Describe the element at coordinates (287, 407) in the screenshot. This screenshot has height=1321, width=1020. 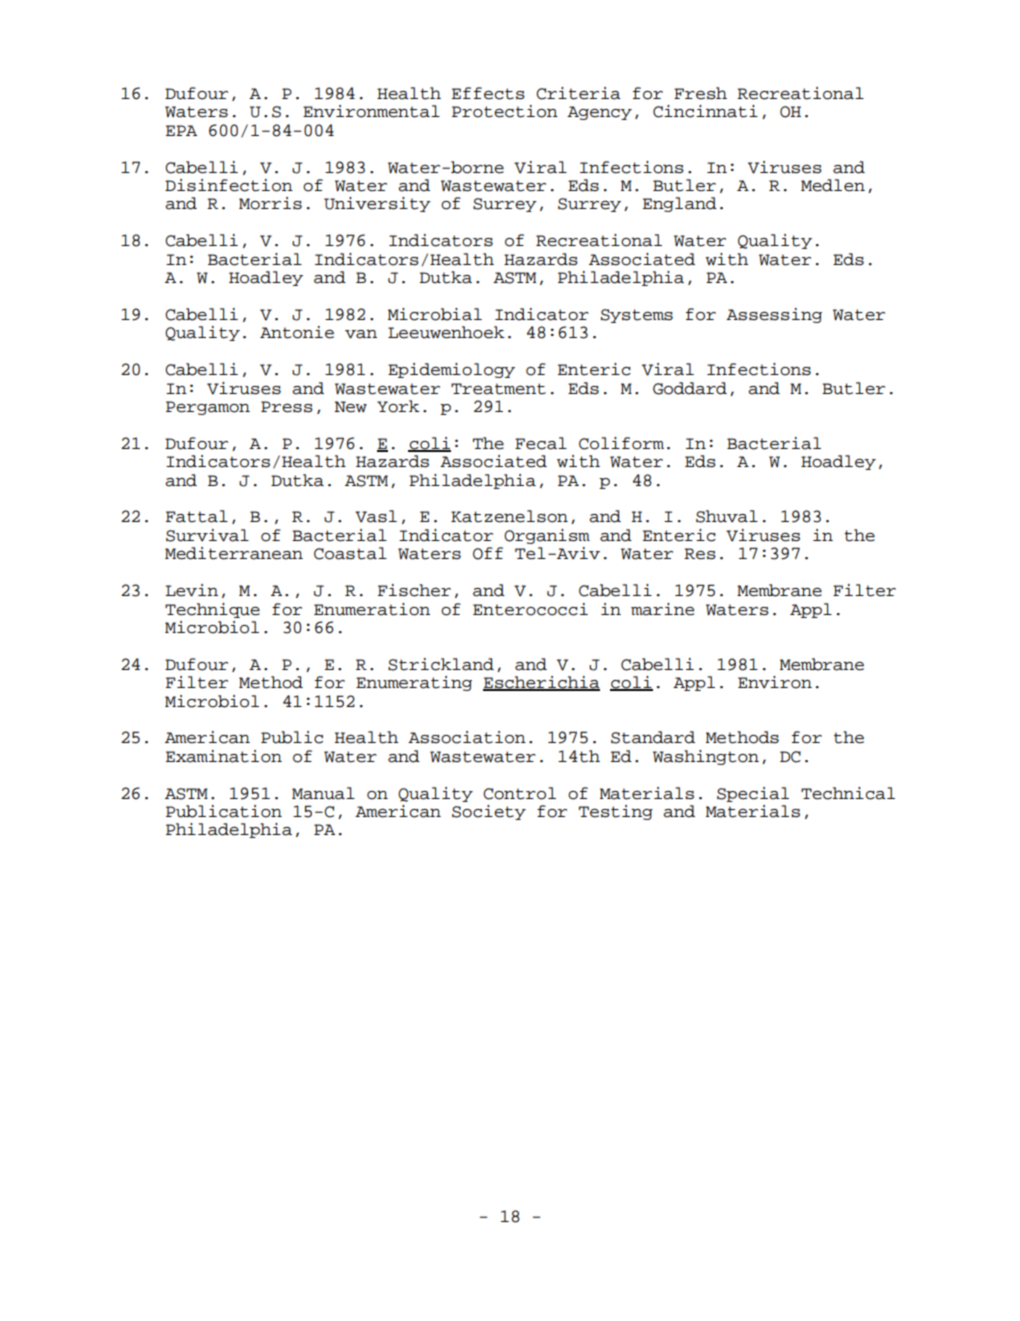
I see `Press` at that location.
